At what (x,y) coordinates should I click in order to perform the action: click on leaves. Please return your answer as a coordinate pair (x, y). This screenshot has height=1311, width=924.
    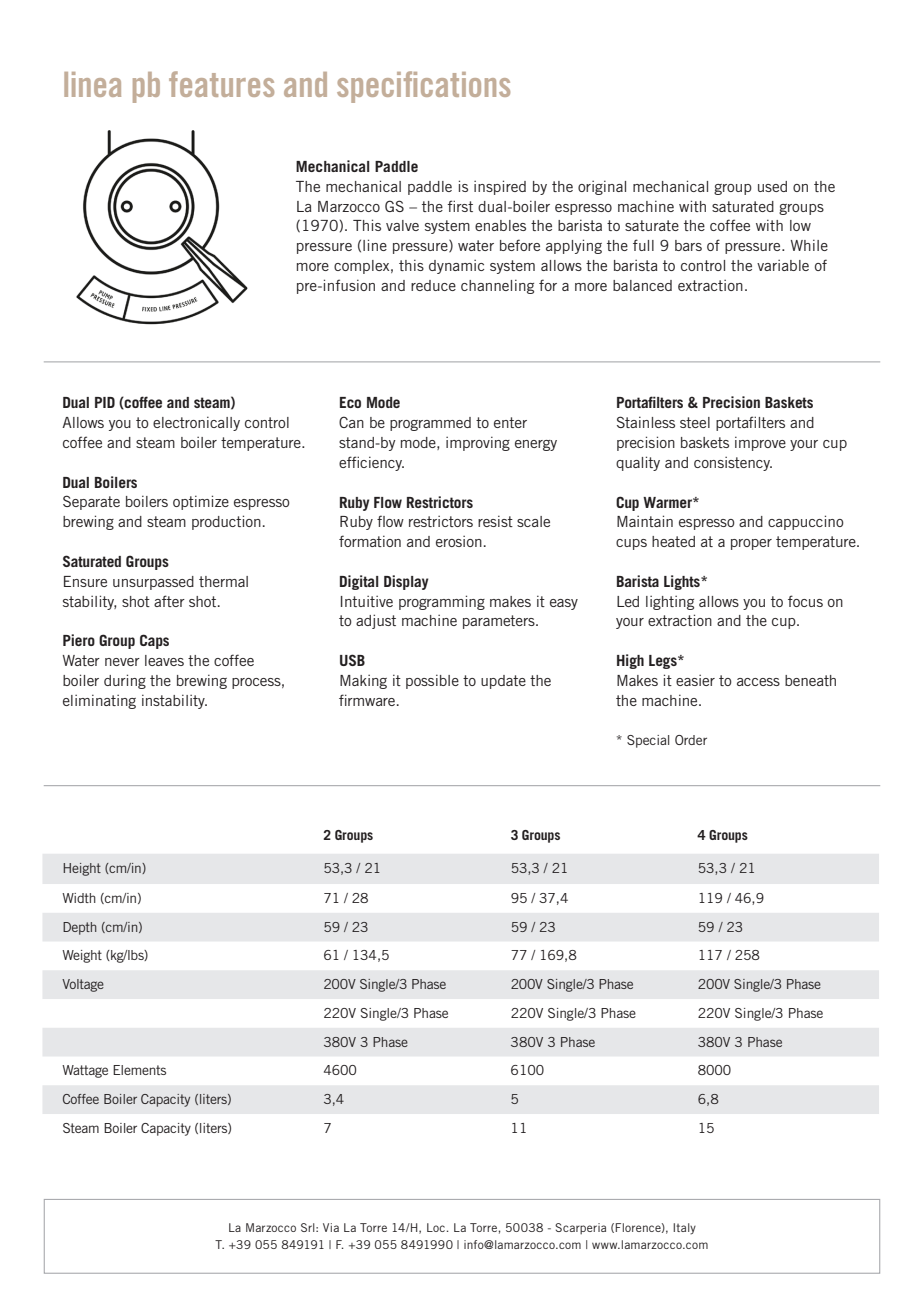
    Looking at the image, I should click on (164, 660).
